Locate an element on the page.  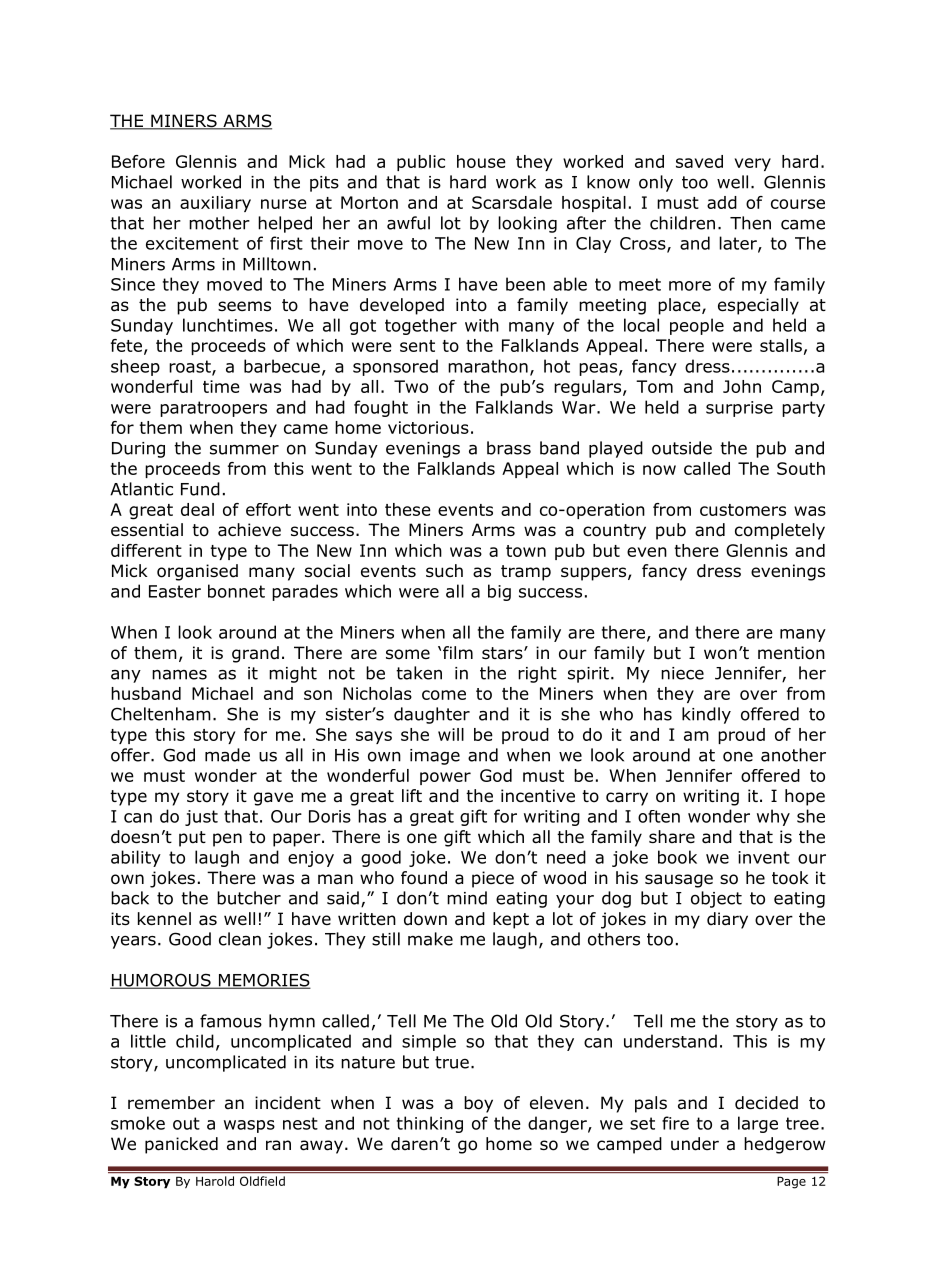
house is located at coordinates (481, 161).
